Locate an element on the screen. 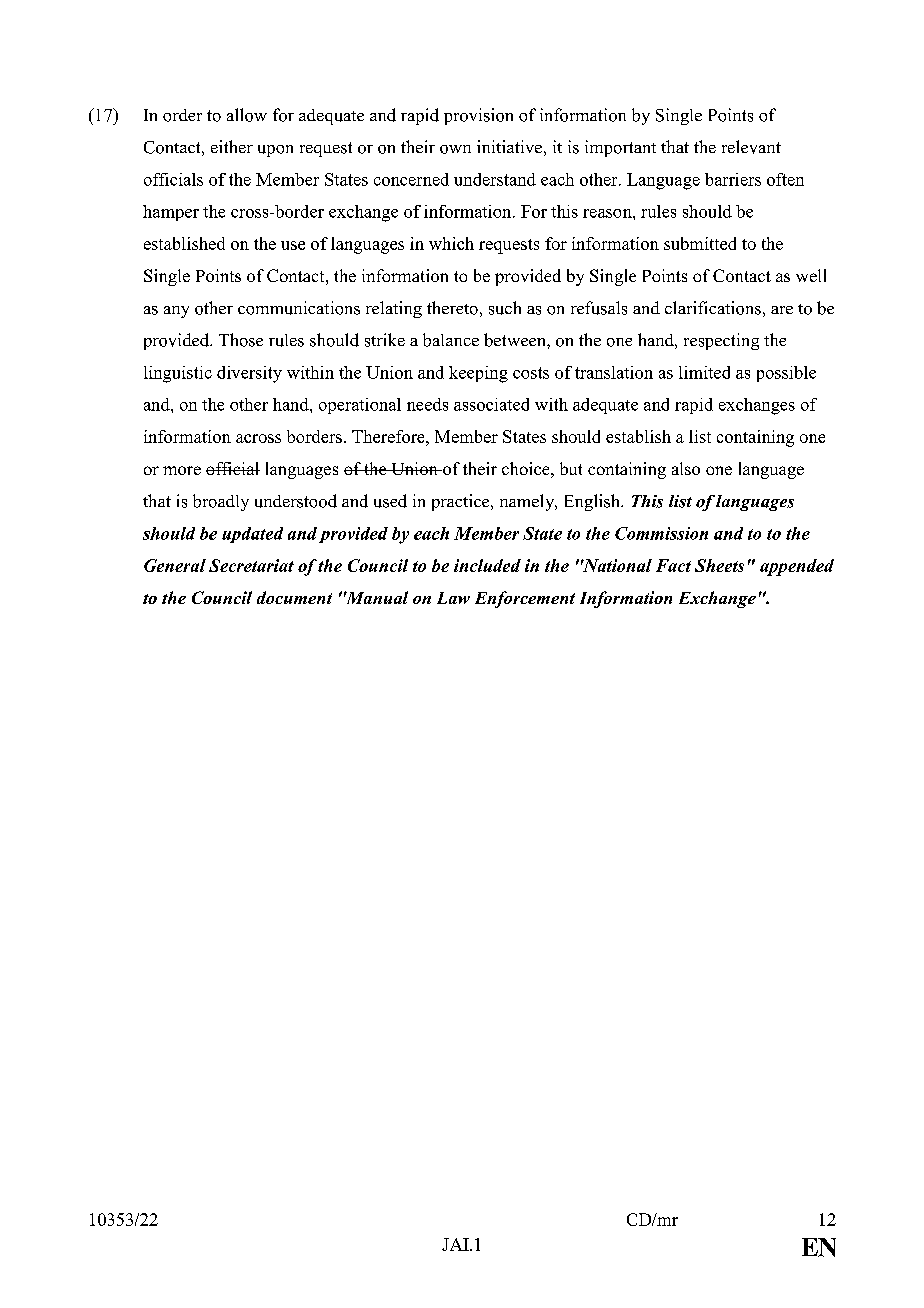  provision is located at coordinates (478, 116).
